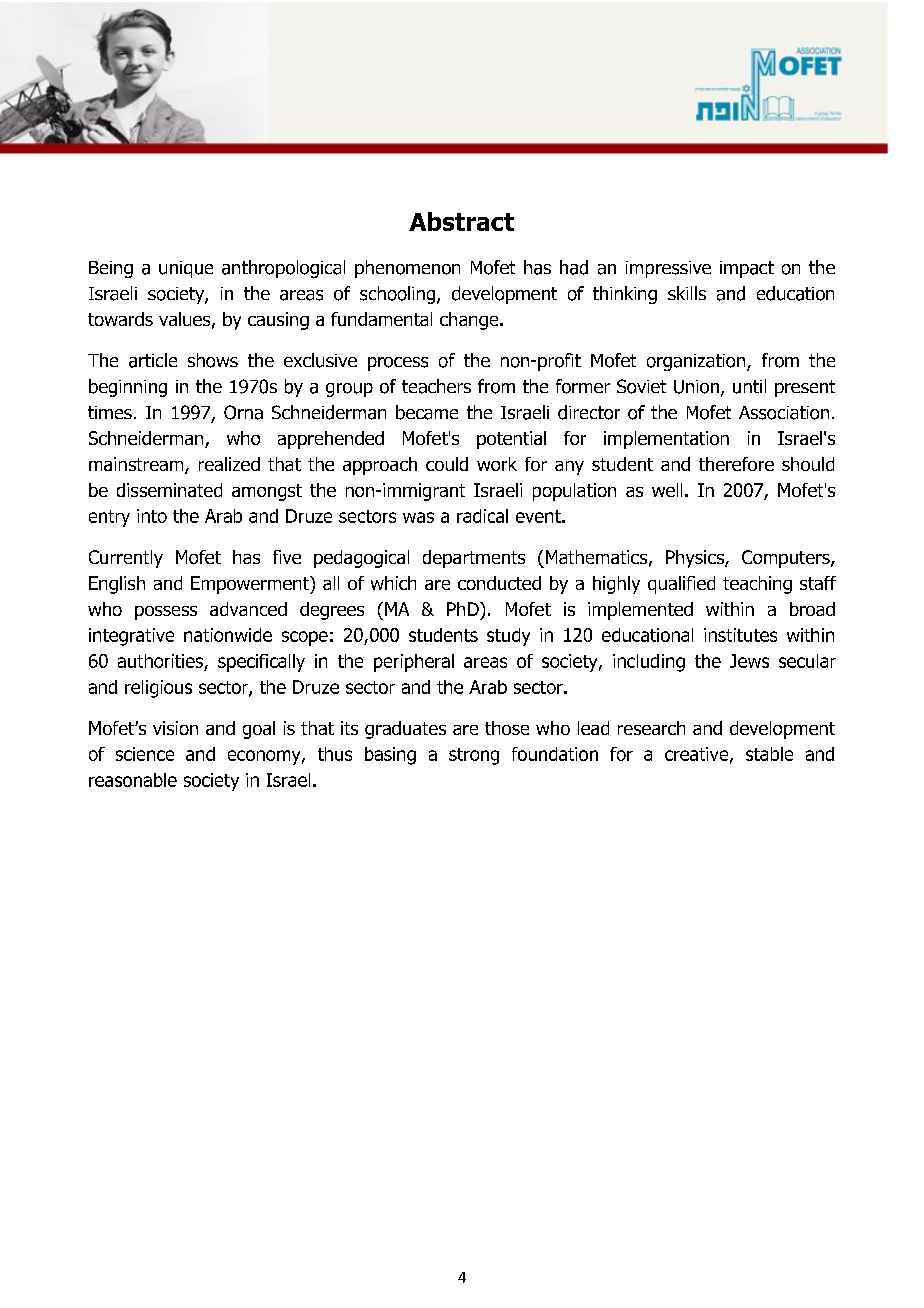  I want to click on became, so click(427, 412).
